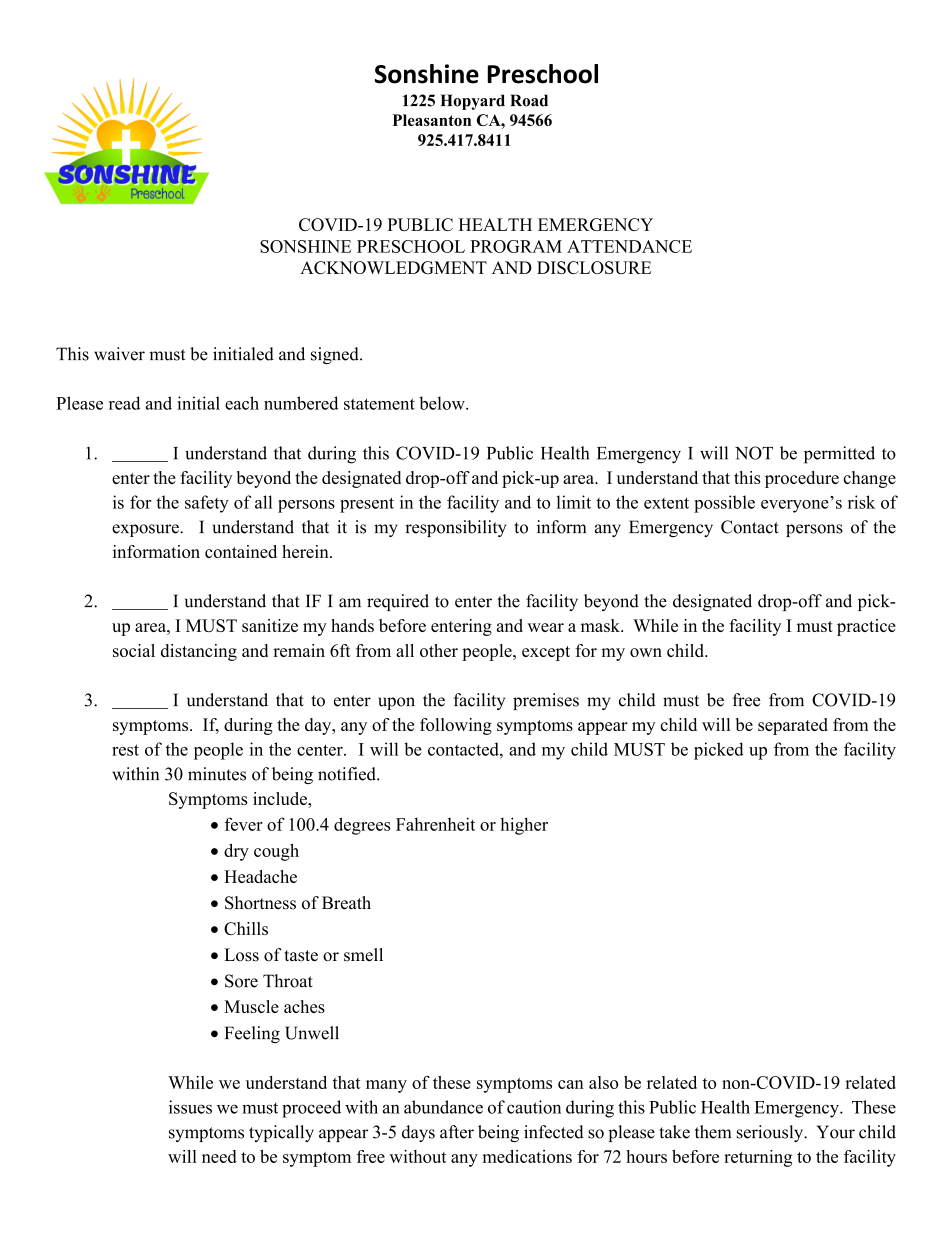  What do you see at coordinates (524, 826) in the image?
I see `higher` at bounding box center [524, 826].
